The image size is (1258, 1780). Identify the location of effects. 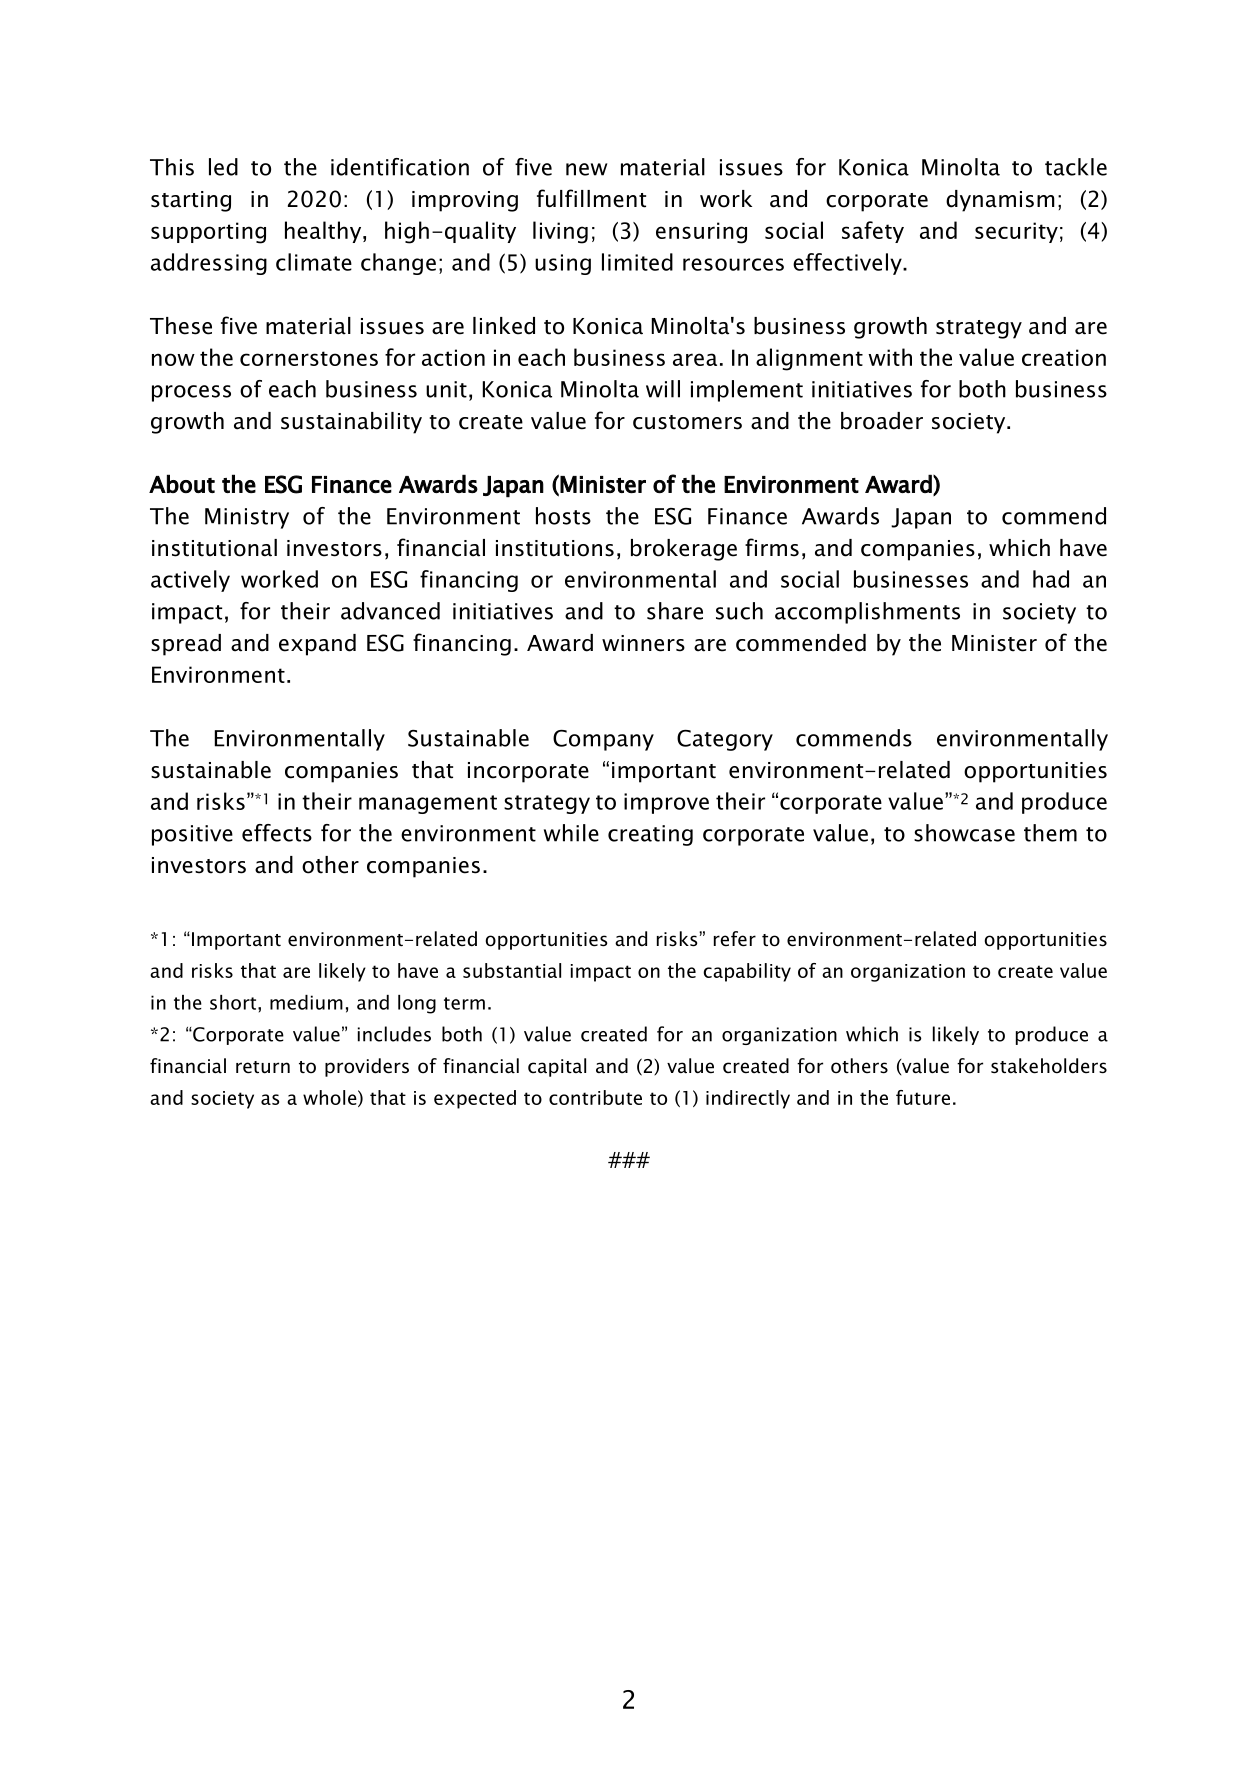
(277, 833).
